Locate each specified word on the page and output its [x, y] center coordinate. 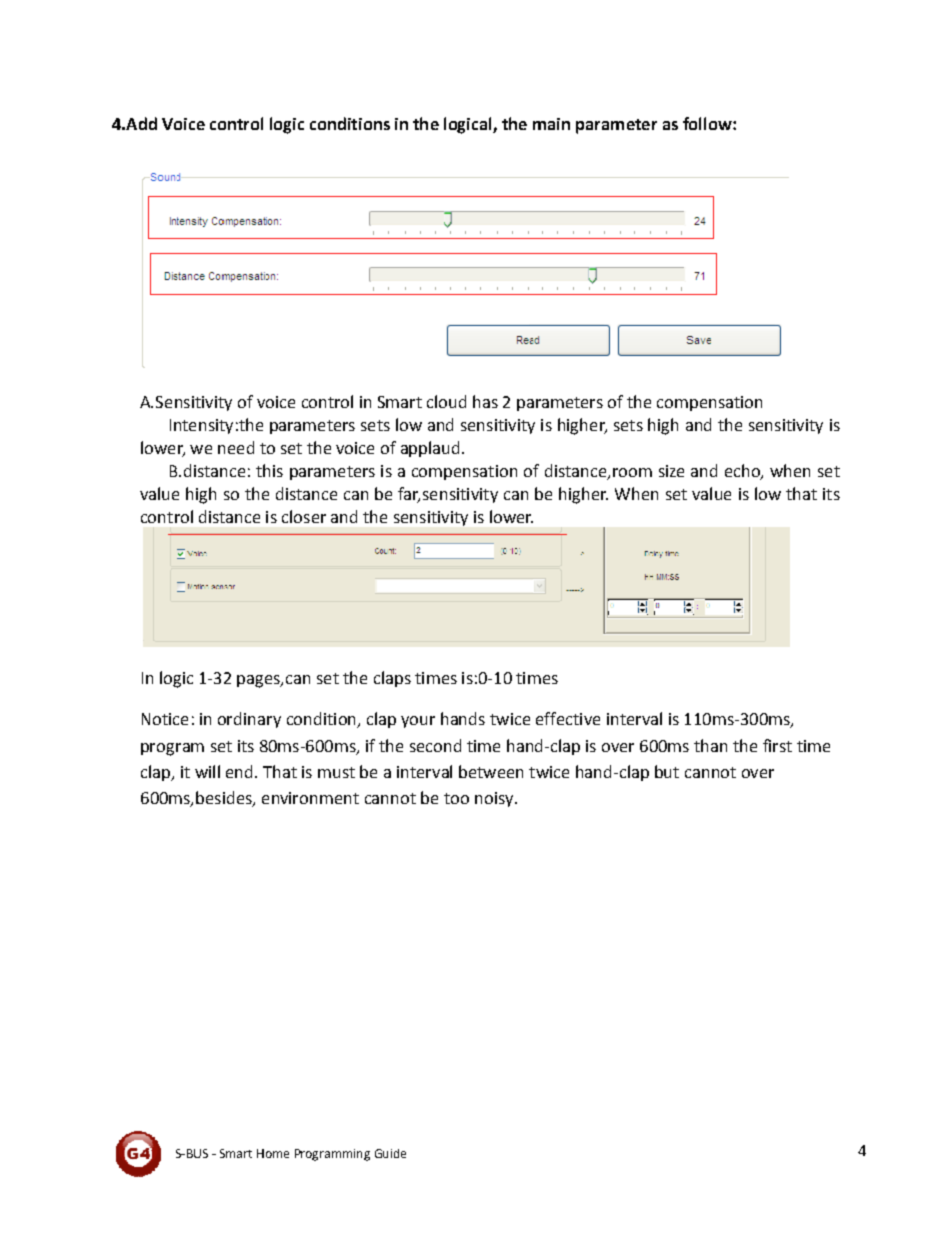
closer [304, 516]
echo [743, 472]
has [485, 401]
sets [375, 425]
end [239, 771]
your [418, 722]
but [667, 771]
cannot [390, 798]
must [336, 772]
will [207, 771]
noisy [495, 799]
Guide [390, 1153]
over [758, 773]
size [671, 471]
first [777, 745]
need [236, 447]
